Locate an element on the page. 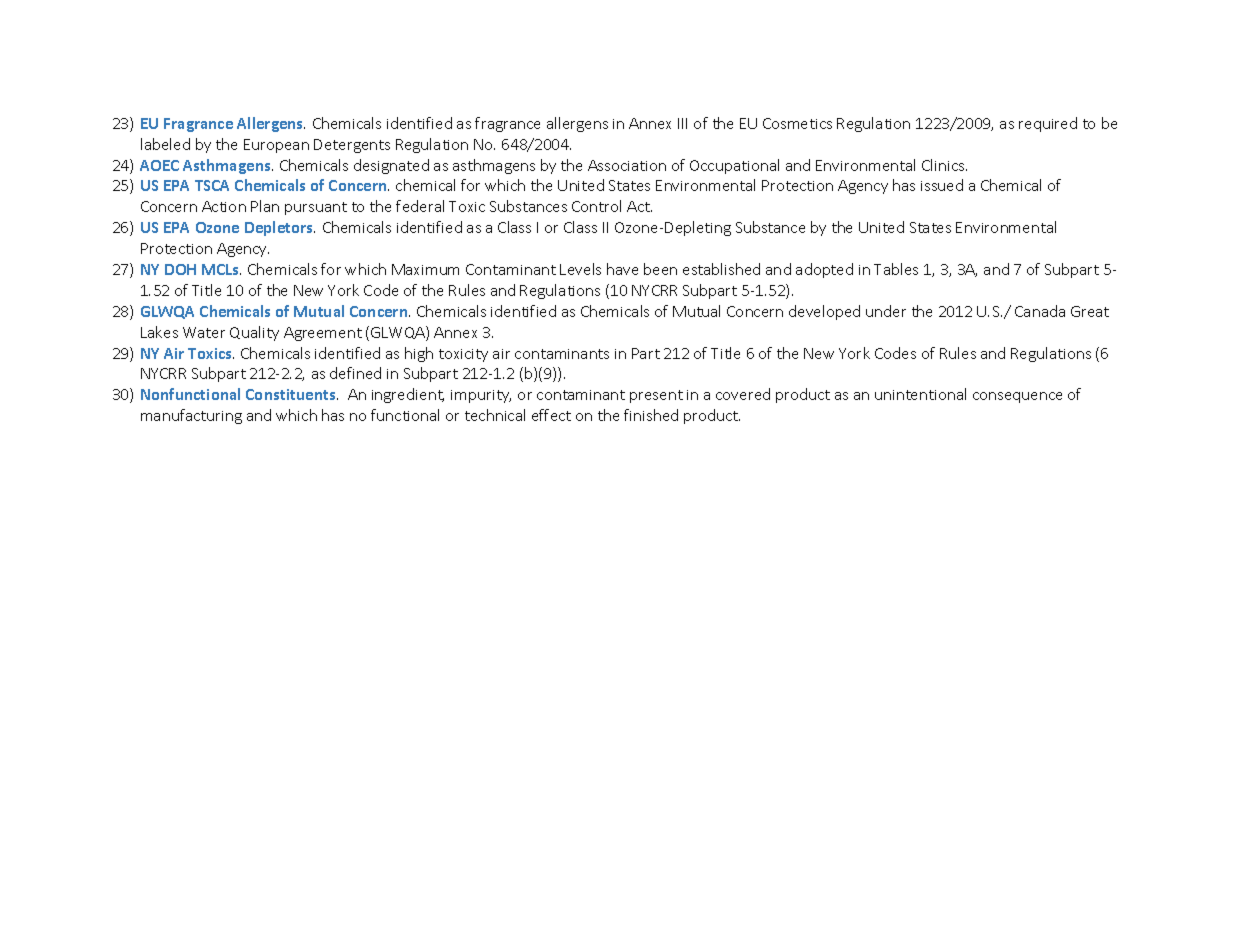 The height and width of the image is (952, 1233). Constituents is located at coordinates (292, 394).
